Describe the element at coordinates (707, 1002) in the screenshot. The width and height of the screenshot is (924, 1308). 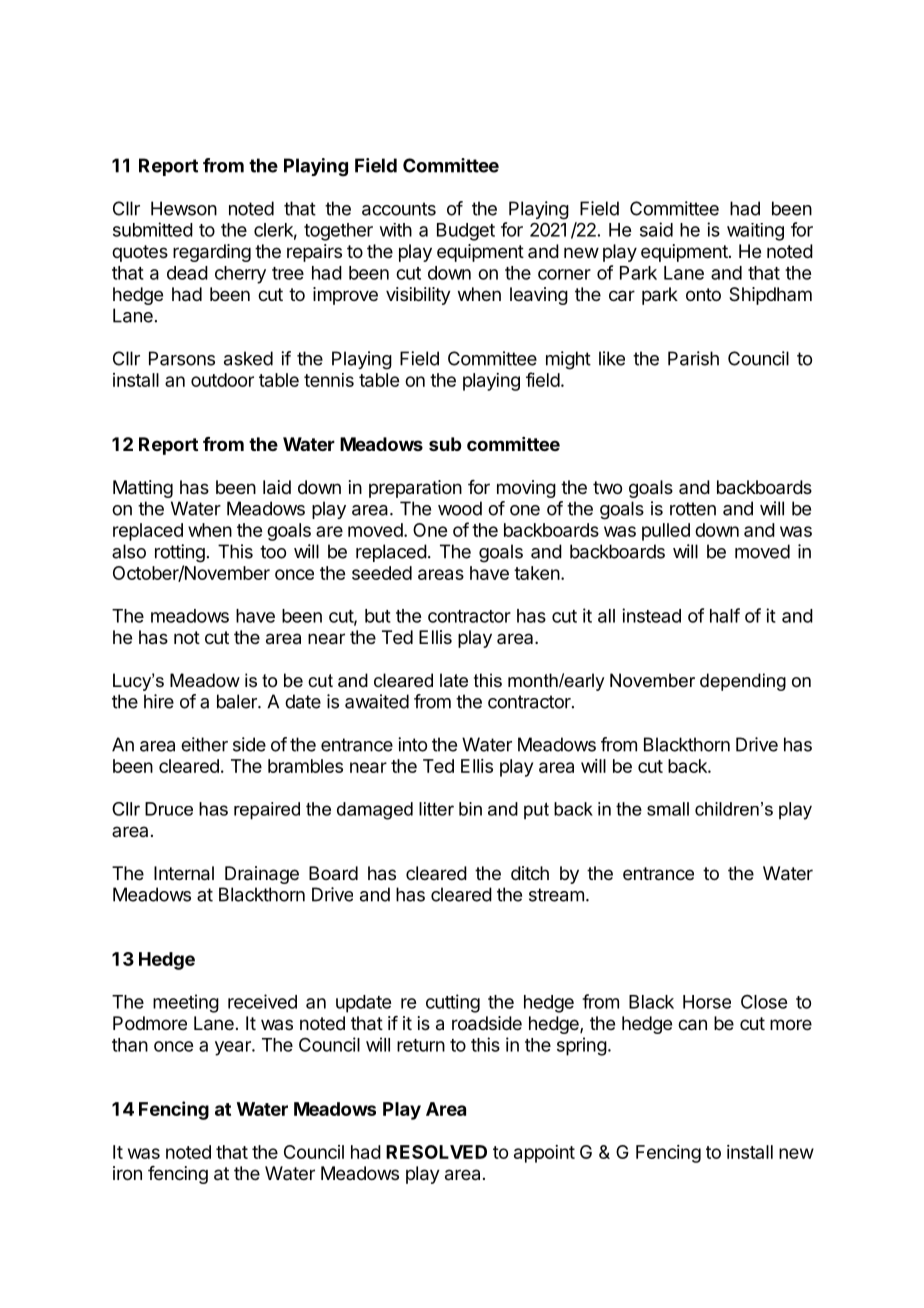
I see `Horse` at that location.
